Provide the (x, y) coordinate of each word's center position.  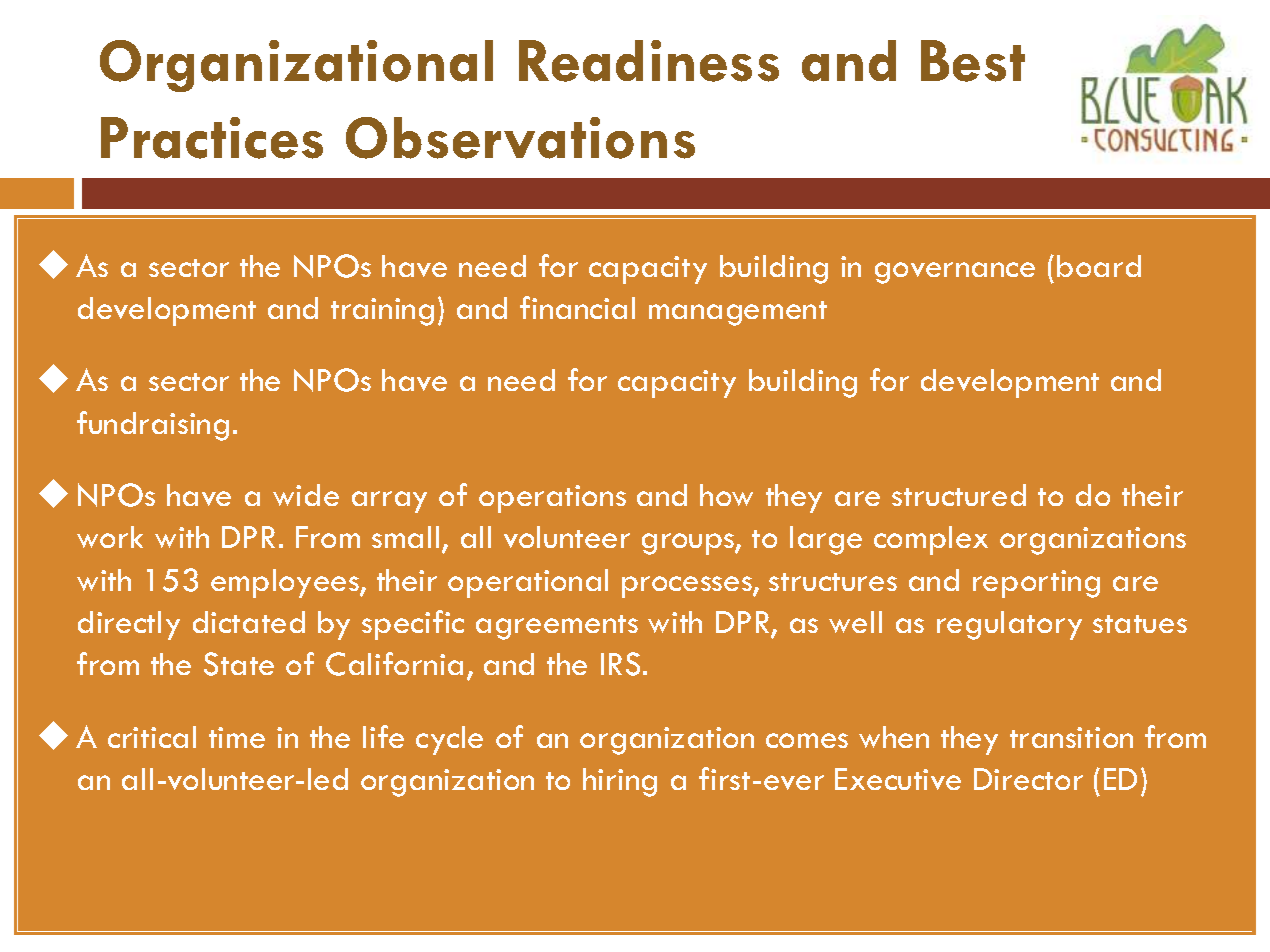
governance (955, 273)
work (110, 537)
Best (973, 61)
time (237, 737)
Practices (212, 138)
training (382, 312)
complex (931, 540)
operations (552, 499)
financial (577, 307)
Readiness (649, 61)
